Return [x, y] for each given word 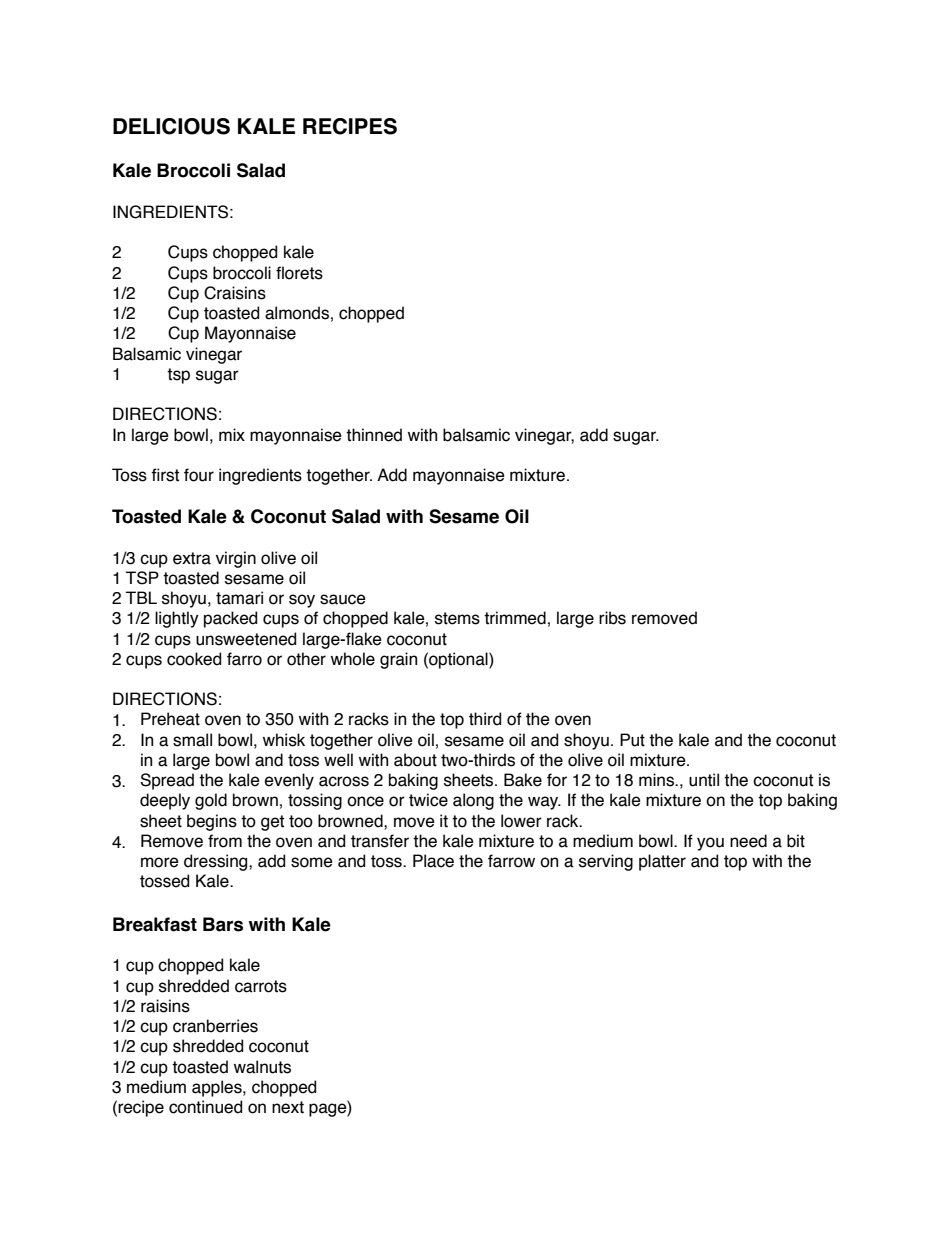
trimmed [515, 618]
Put [632, 740]
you [710, 844]
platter [662, 862]
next [288, 1107]
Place [433, 861]
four [199, 475]
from [225, 841]
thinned [374, 435]
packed [230, 619]
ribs [612, 618]
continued [205, 1107]
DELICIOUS [171, 126]
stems [457, 618]
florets [299, 273]
